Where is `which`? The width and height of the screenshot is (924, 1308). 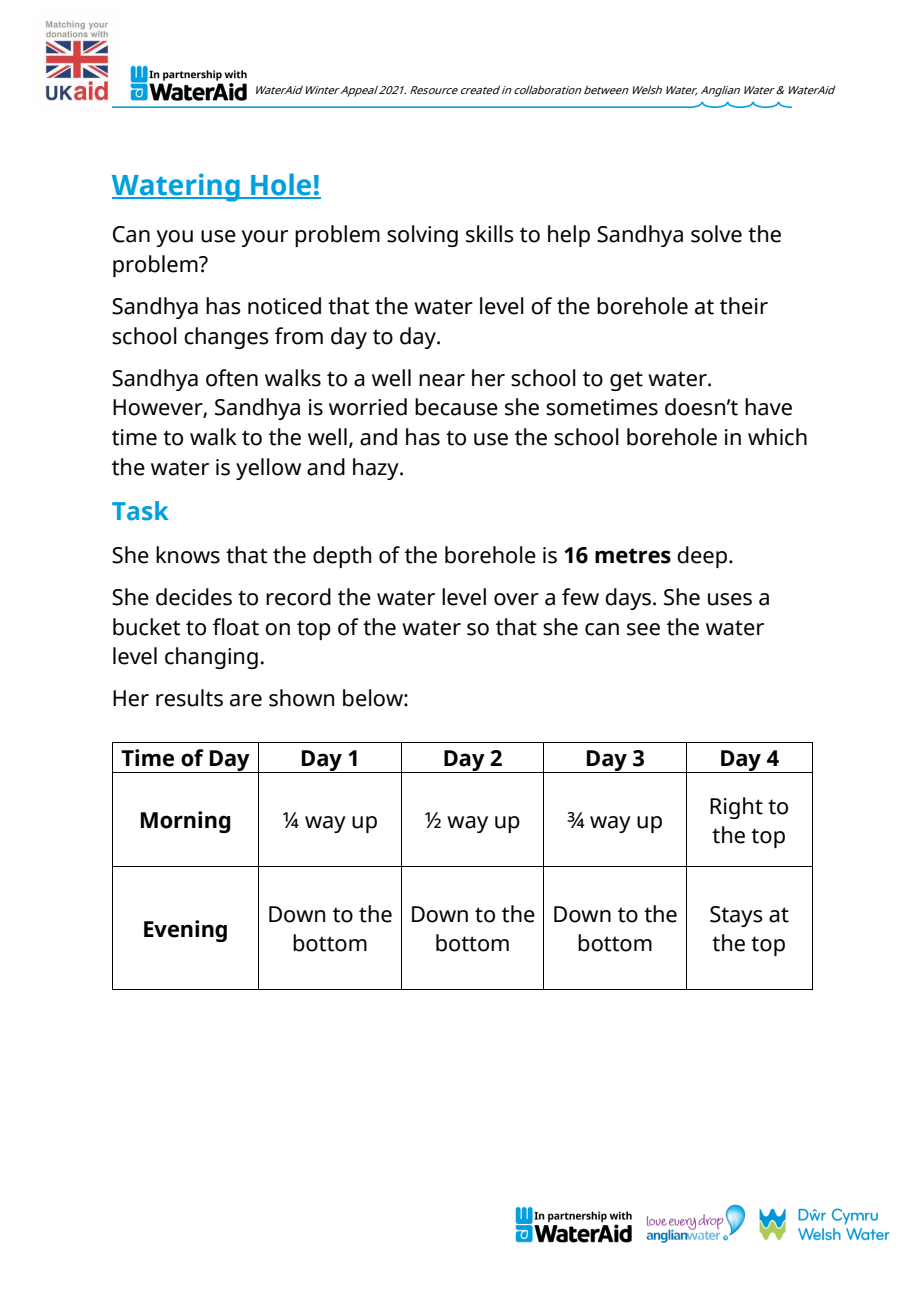
which is located at coordinates (777, 437).
